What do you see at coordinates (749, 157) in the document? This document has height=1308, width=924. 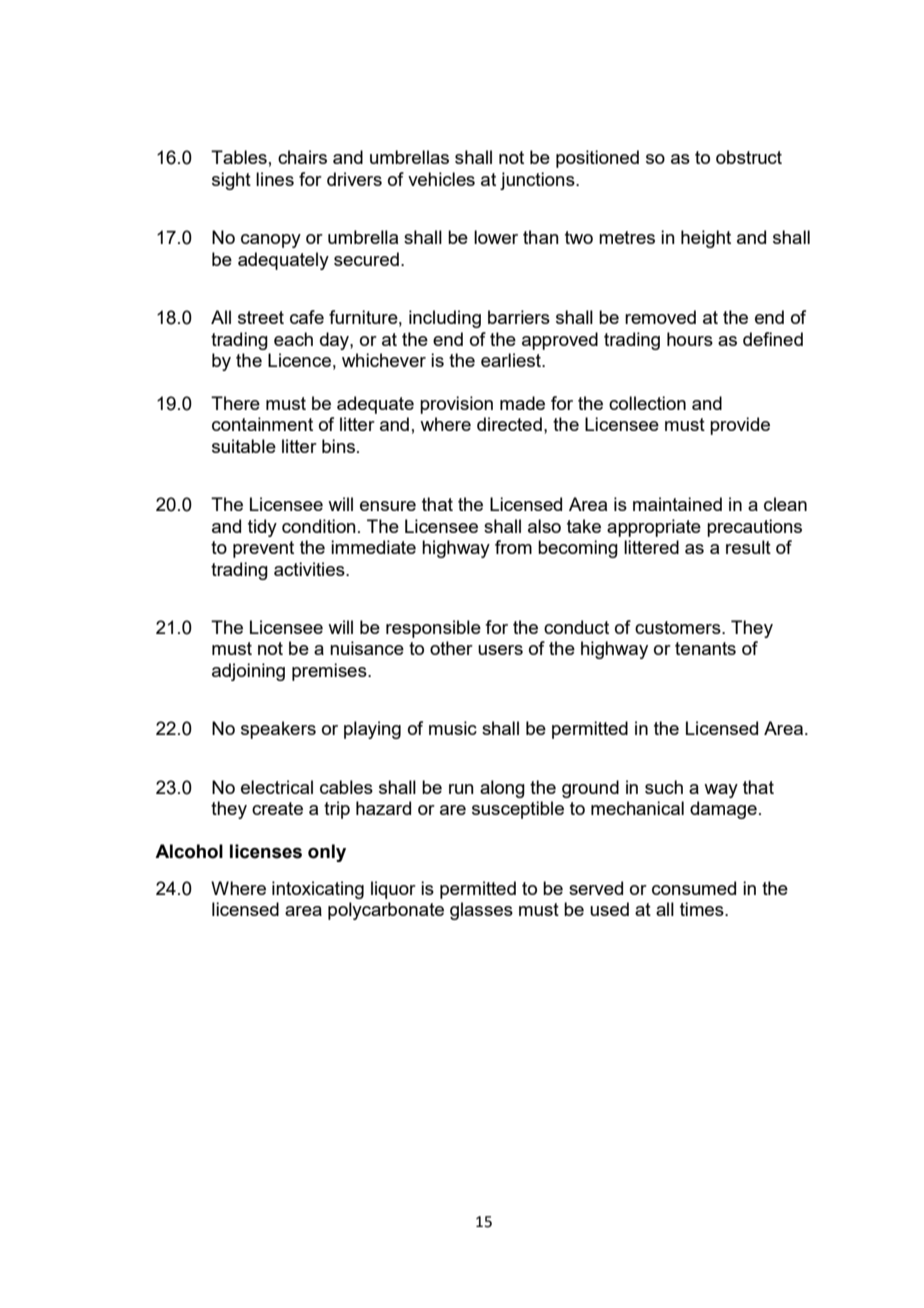 I see `obstruct` at bounding box center [749, 157].
